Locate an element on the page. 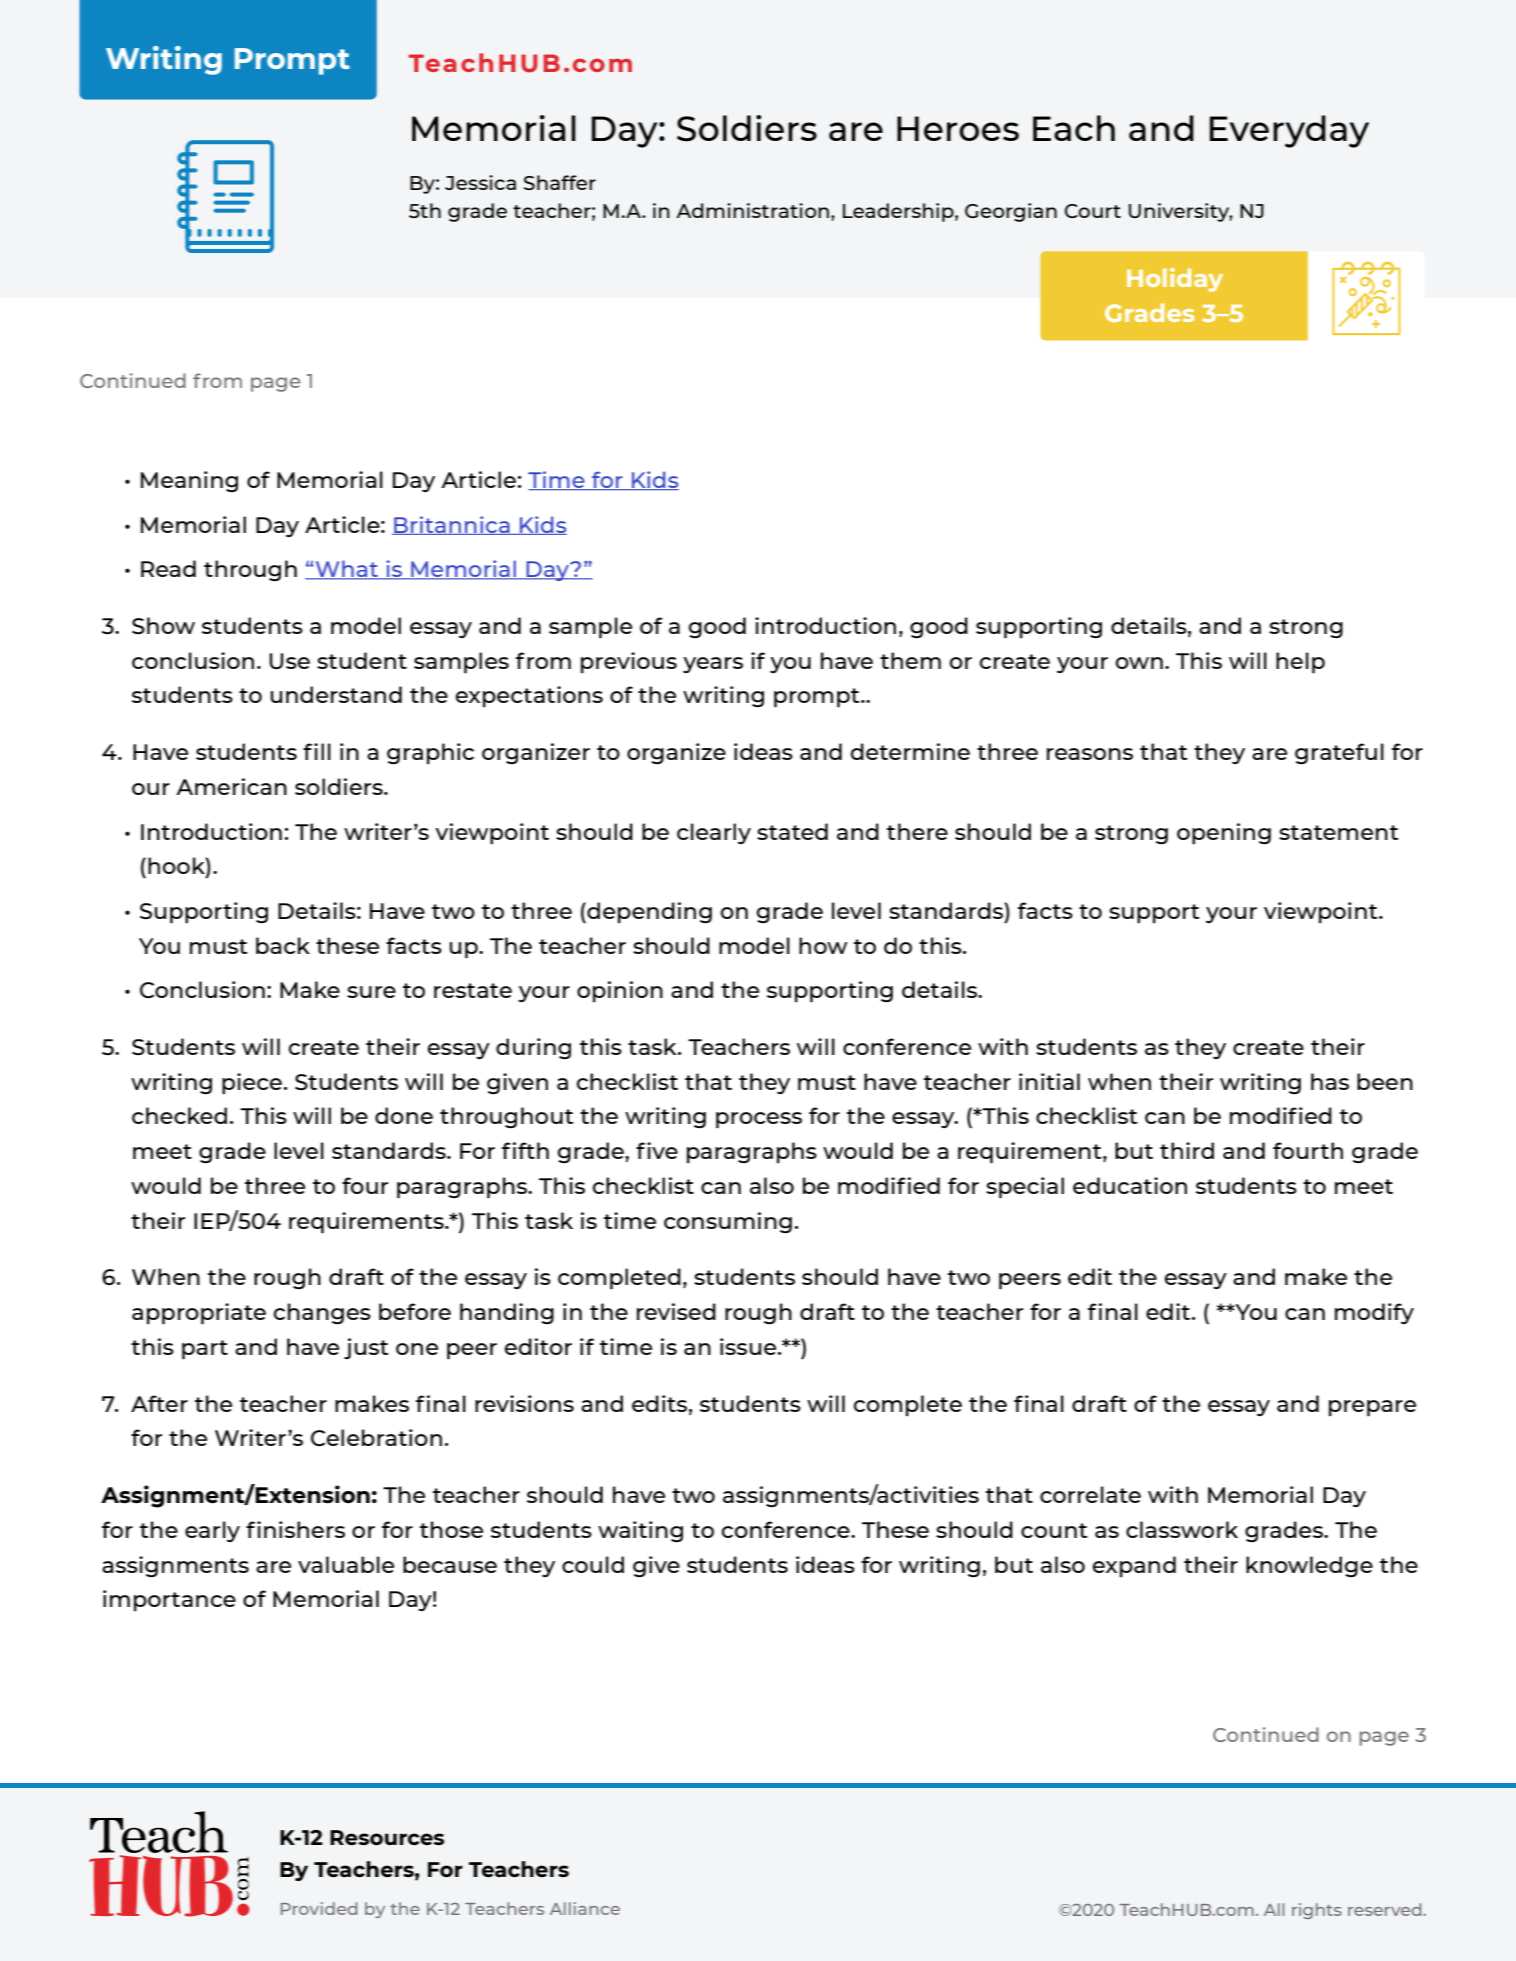  Provided is located at coordinates (319, 1908).
